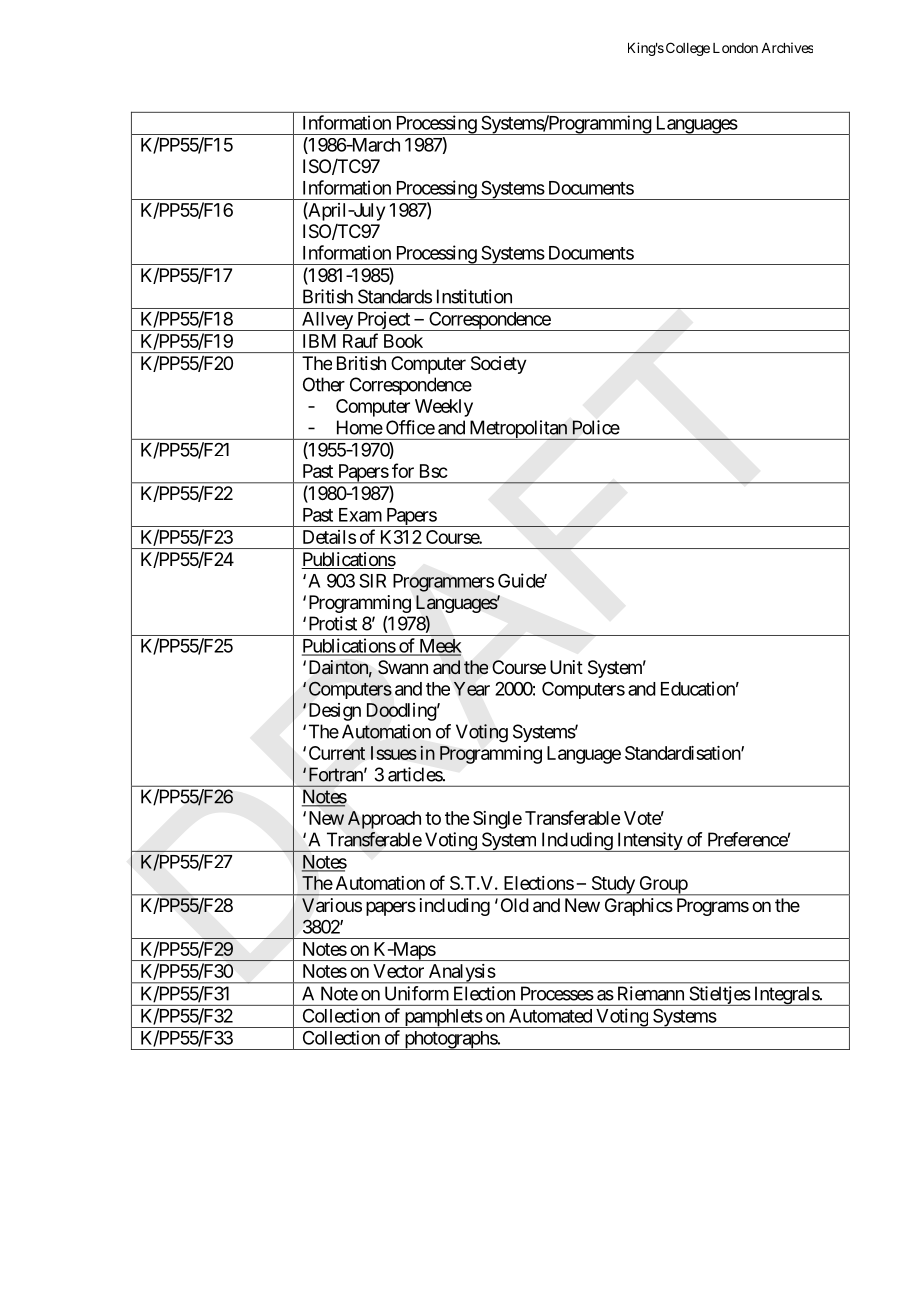 Image resolution: width=924 pixels, height=1308 pixels. I want to click on Standardisation, so click(683, 753).
